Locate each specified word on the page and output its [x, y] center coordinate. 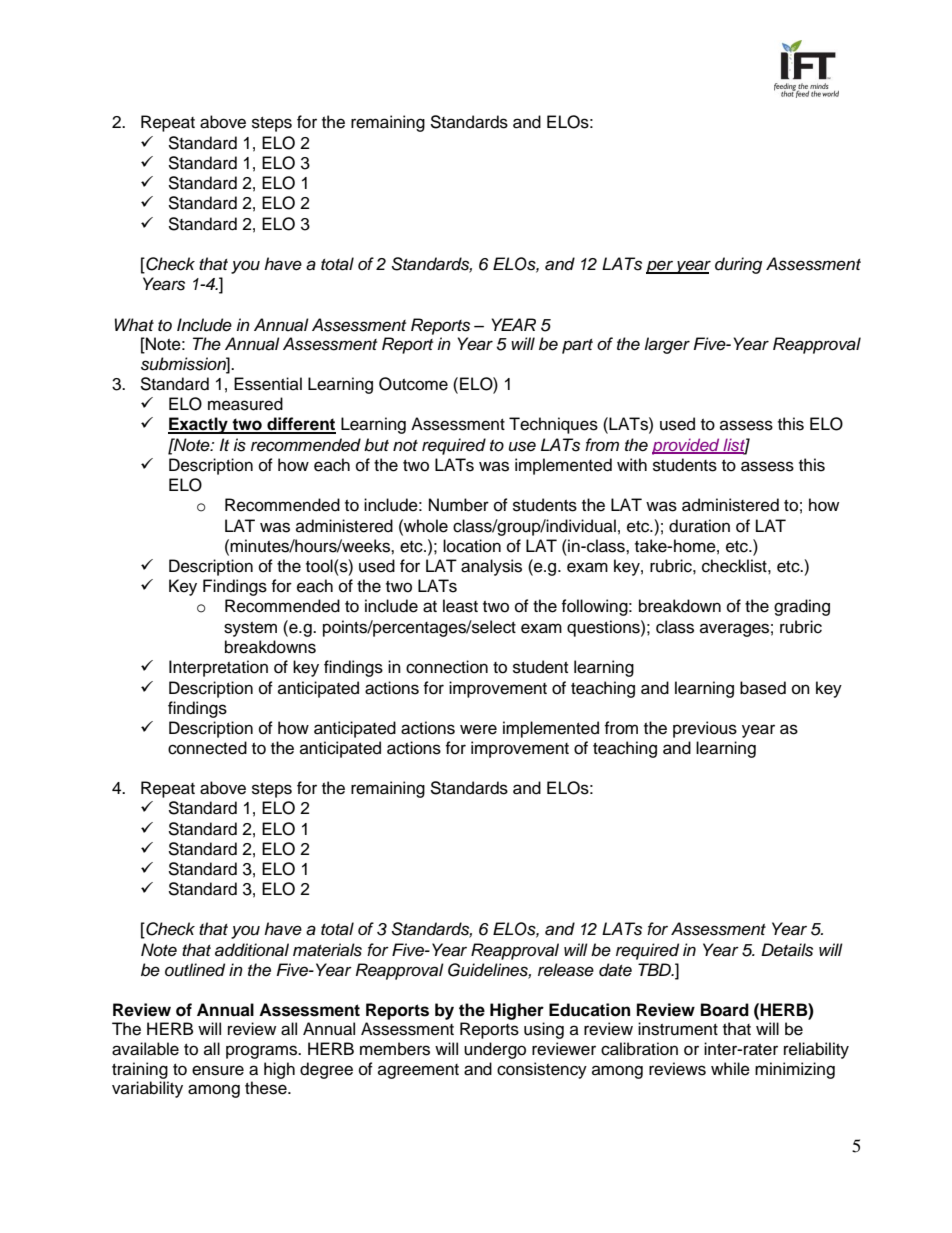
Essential [268, 384]
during [738, 265]
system [250, 629]
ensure [218, 1070]
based [763, 688]
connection [447, 667]
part [577, 346]
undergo [495, 1050]
